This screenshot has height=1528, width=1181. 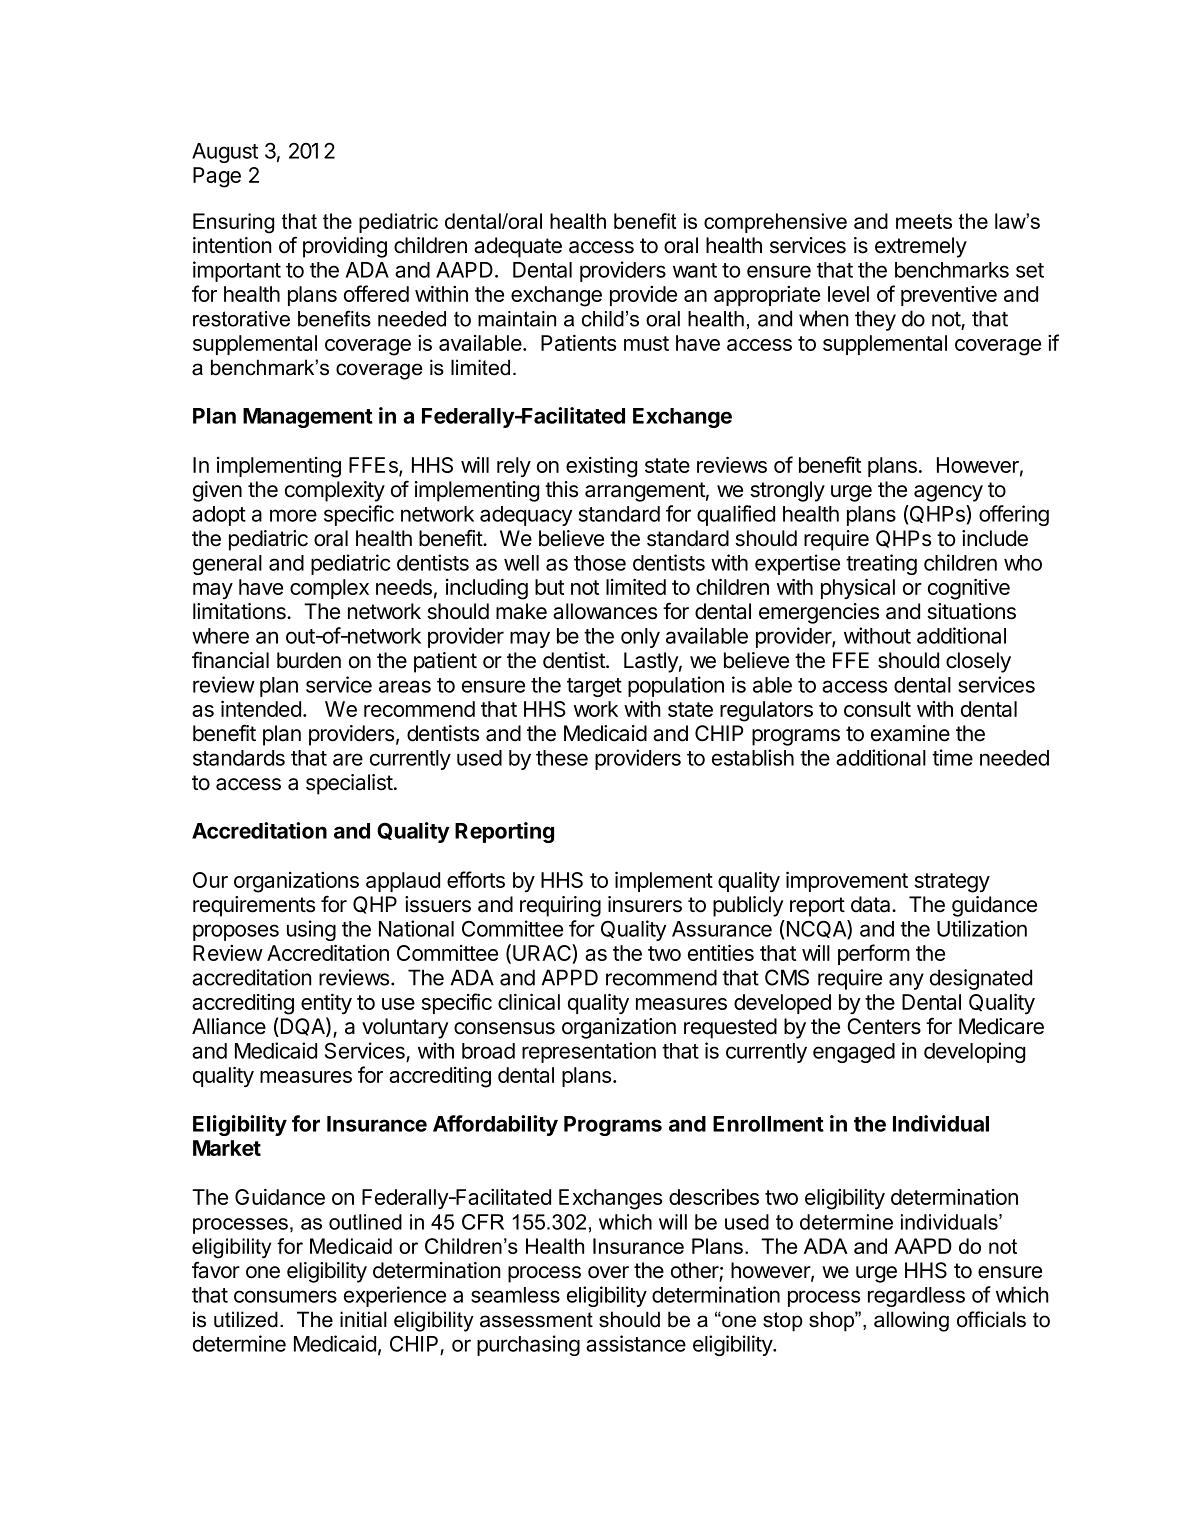 I want to click on adequate, so click(x=518, y=247).
